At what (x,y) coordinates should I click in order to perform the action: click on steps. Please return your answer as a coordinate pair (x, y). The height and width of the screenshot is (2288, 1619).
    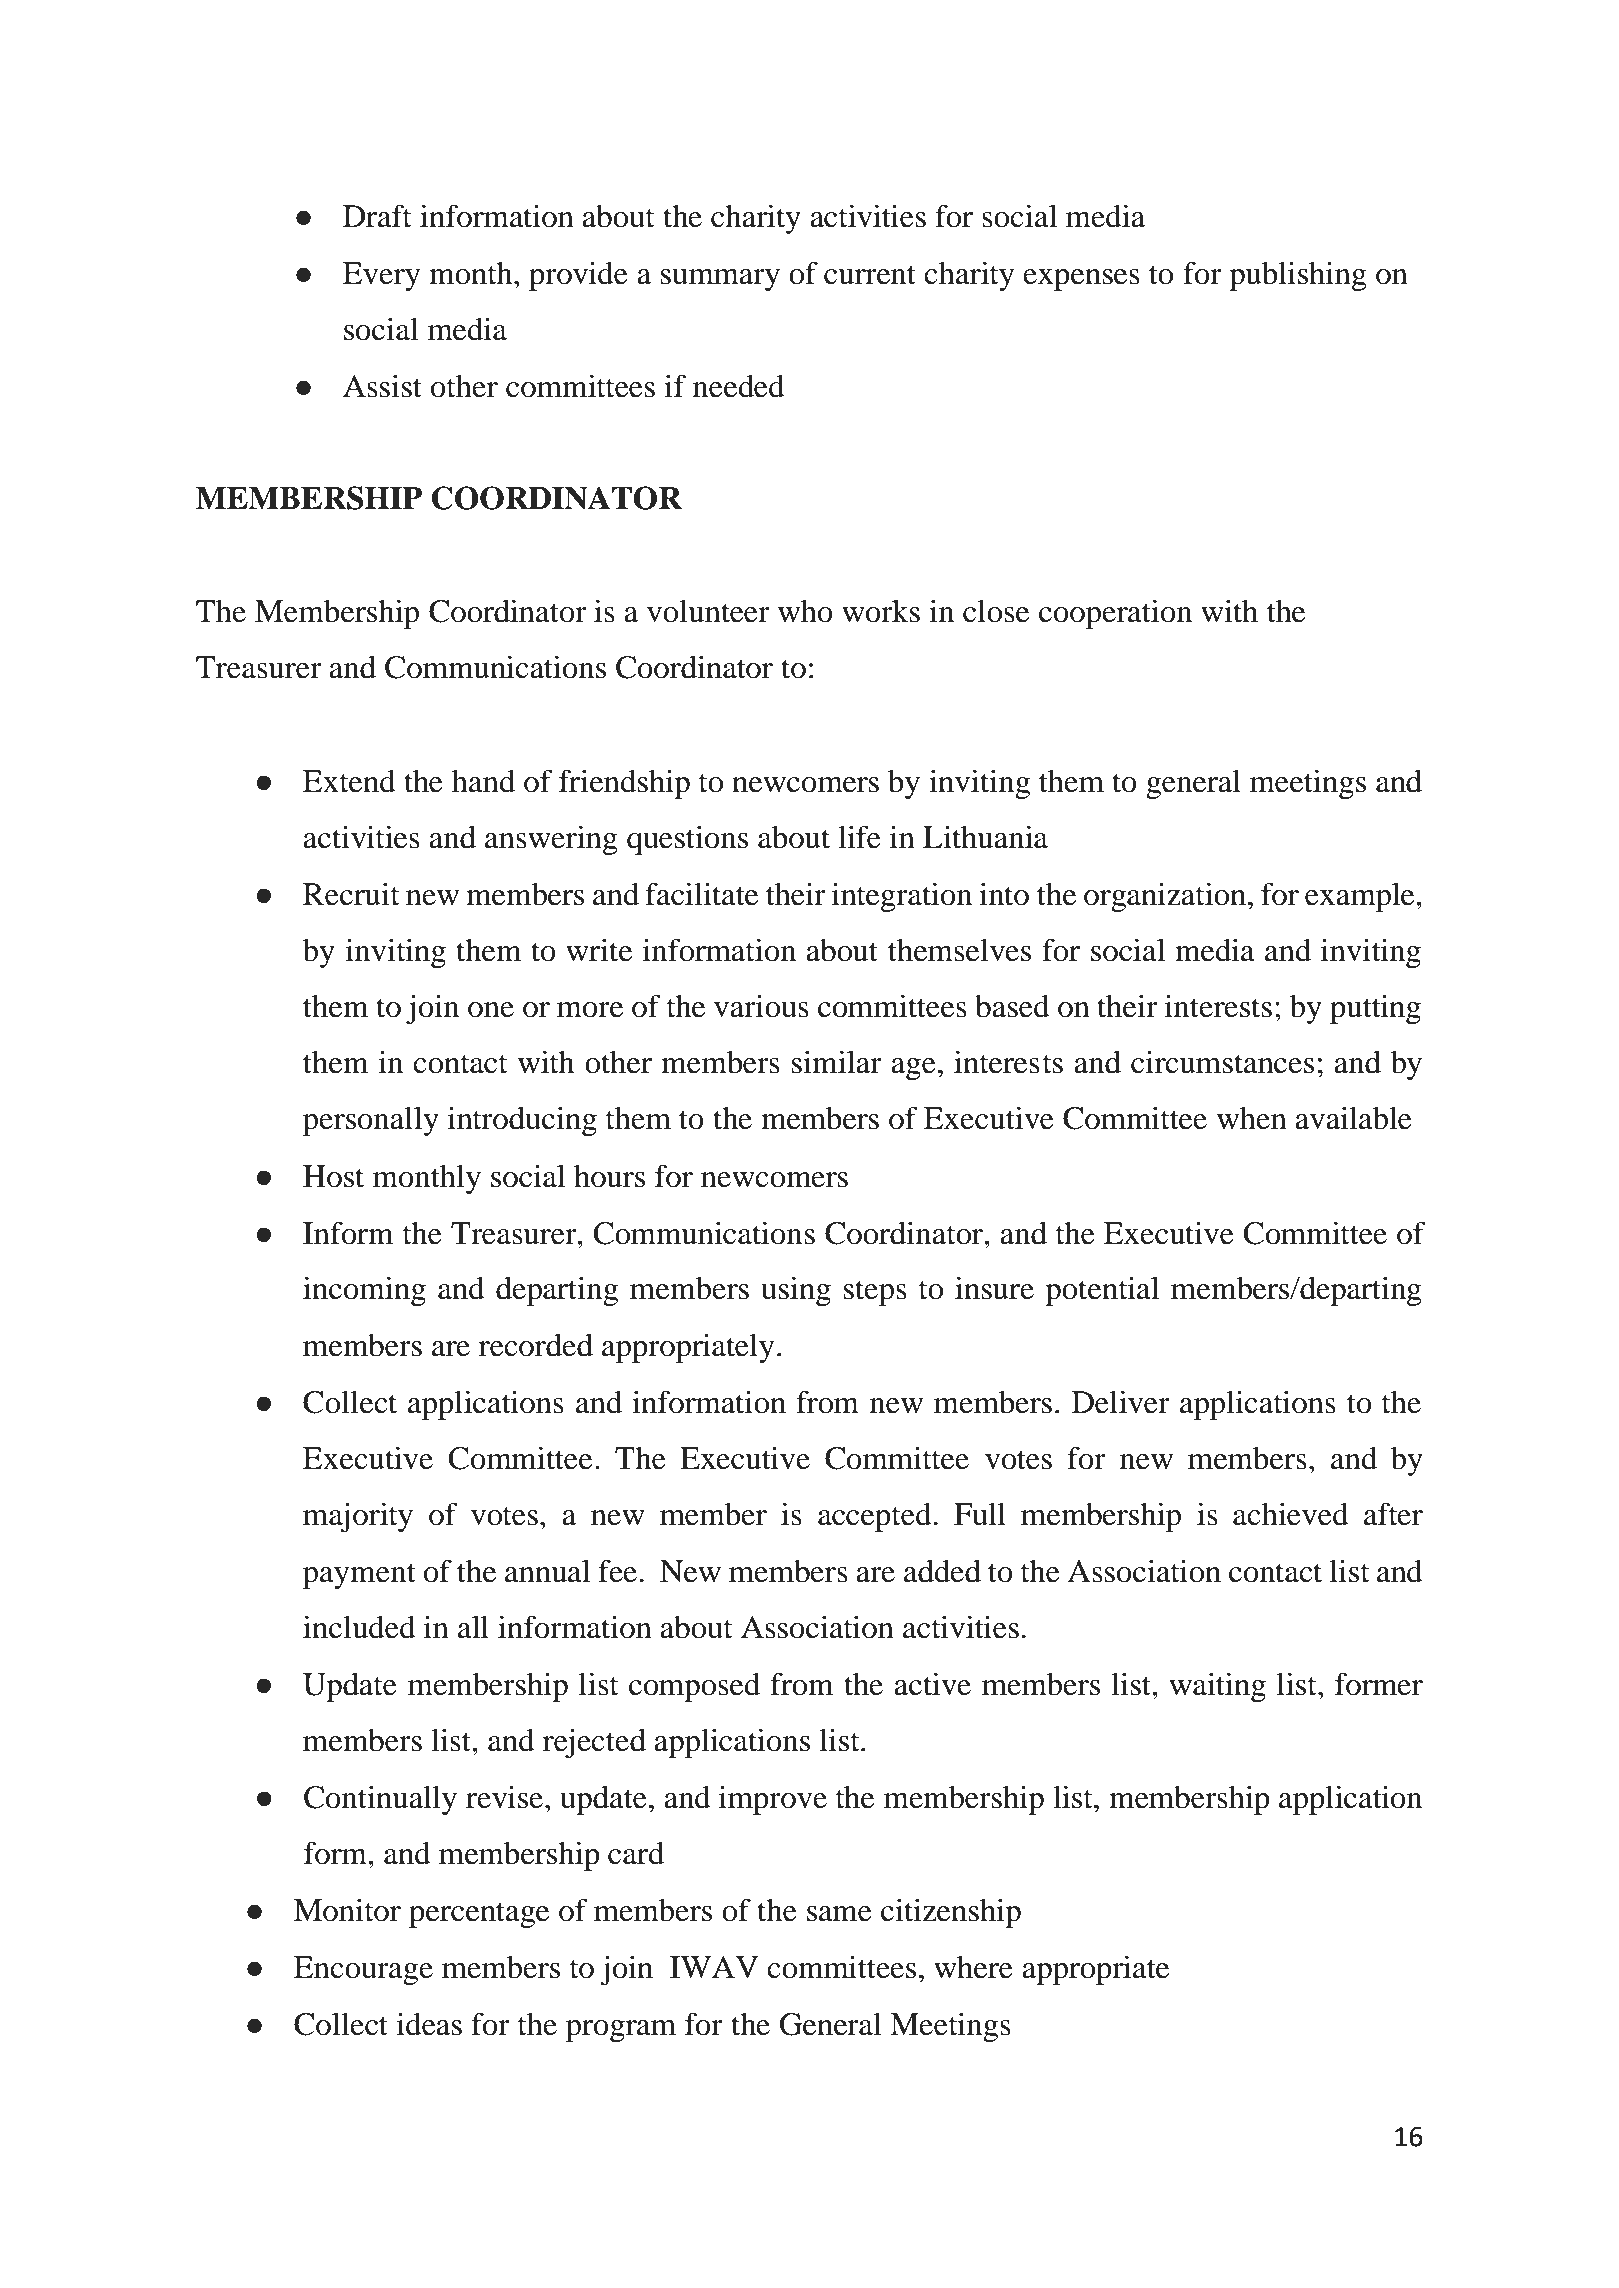
    Looking at the image, I should click on (875, 1293).
